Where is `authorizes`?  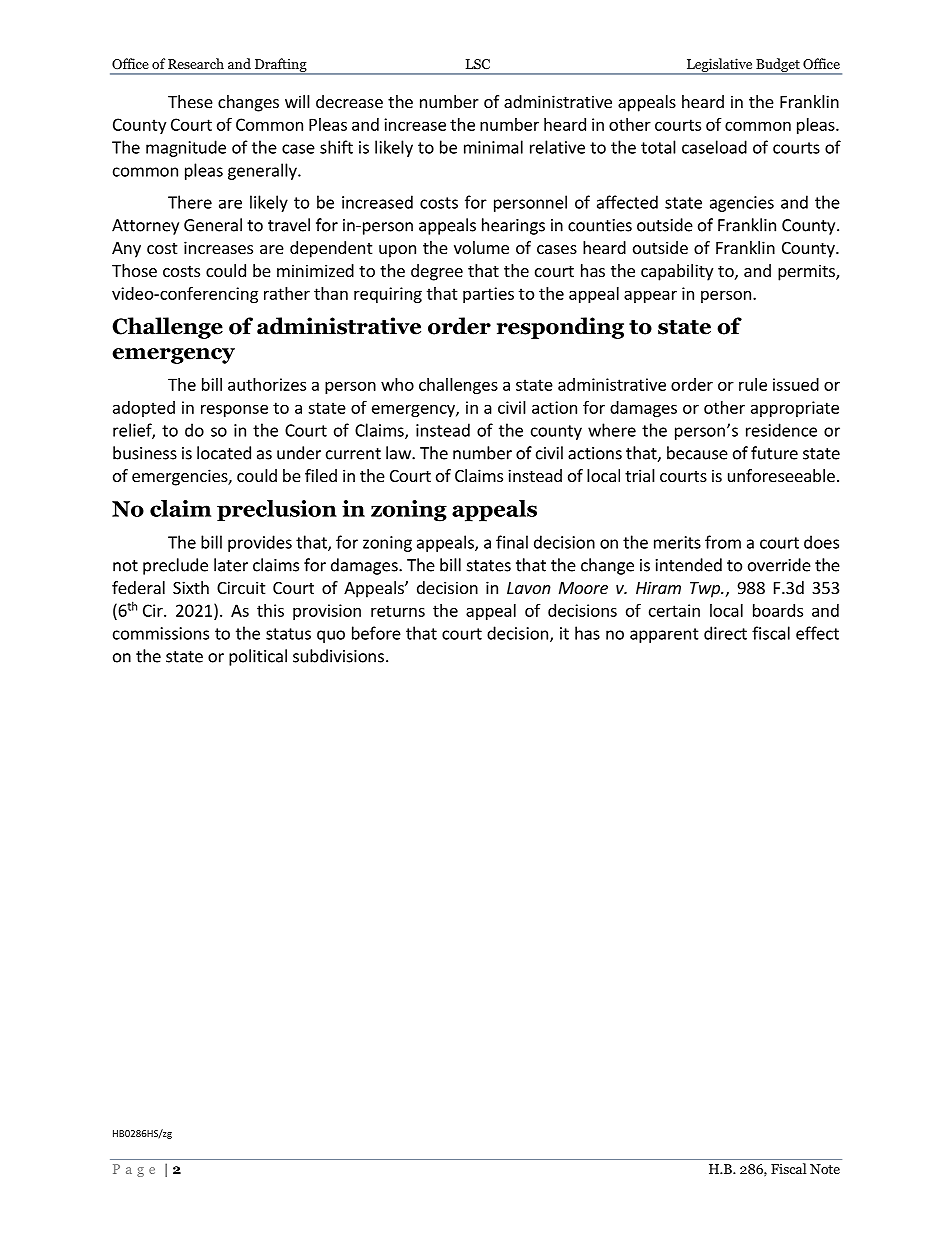 authorizes is located at coordinates (267, 384).
